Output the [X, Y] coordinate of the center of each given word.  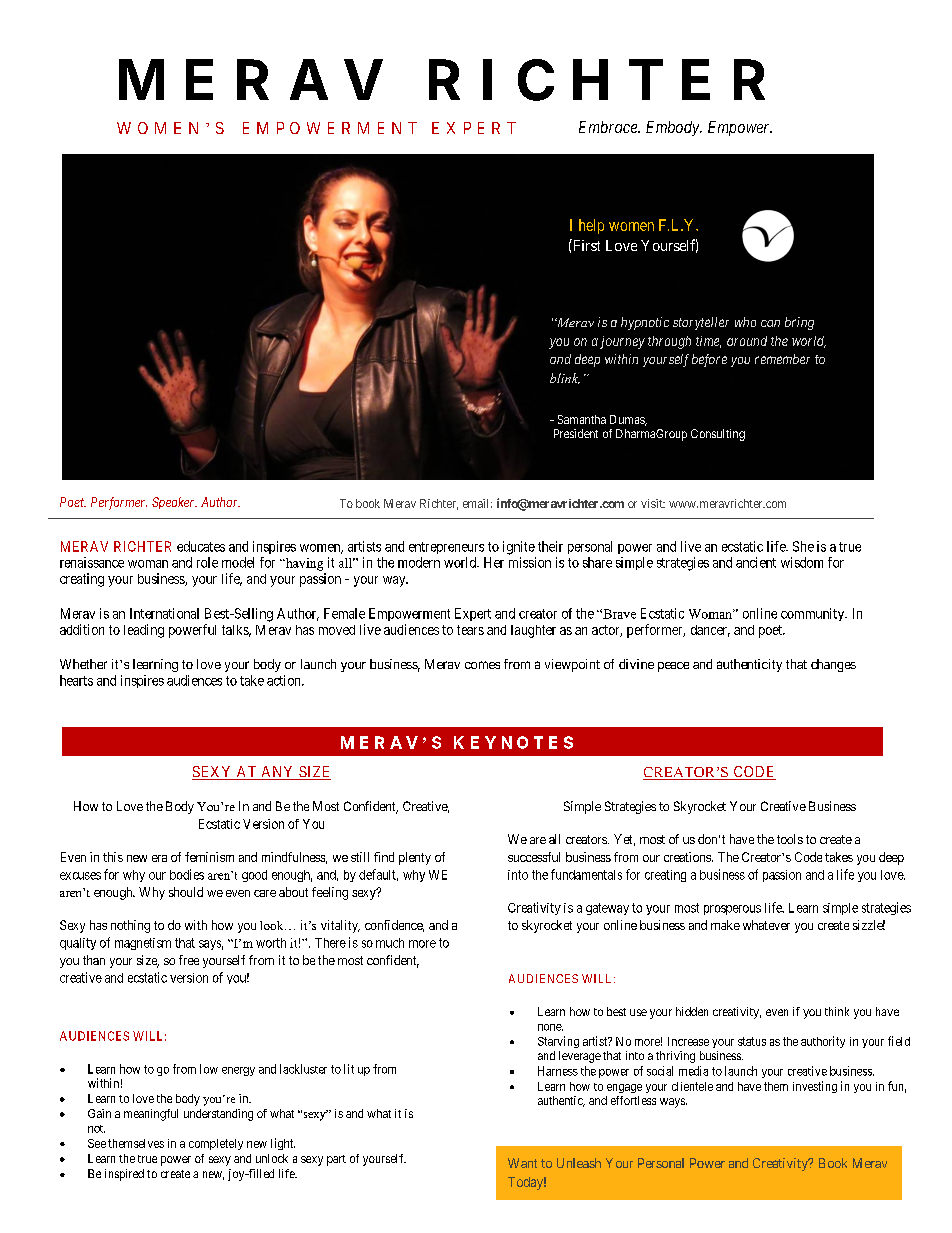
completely [216, 1144]
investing [815, 1087]
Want [522, 1163]
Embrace [609, 127]
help [591, 226]
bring [799, 323]
